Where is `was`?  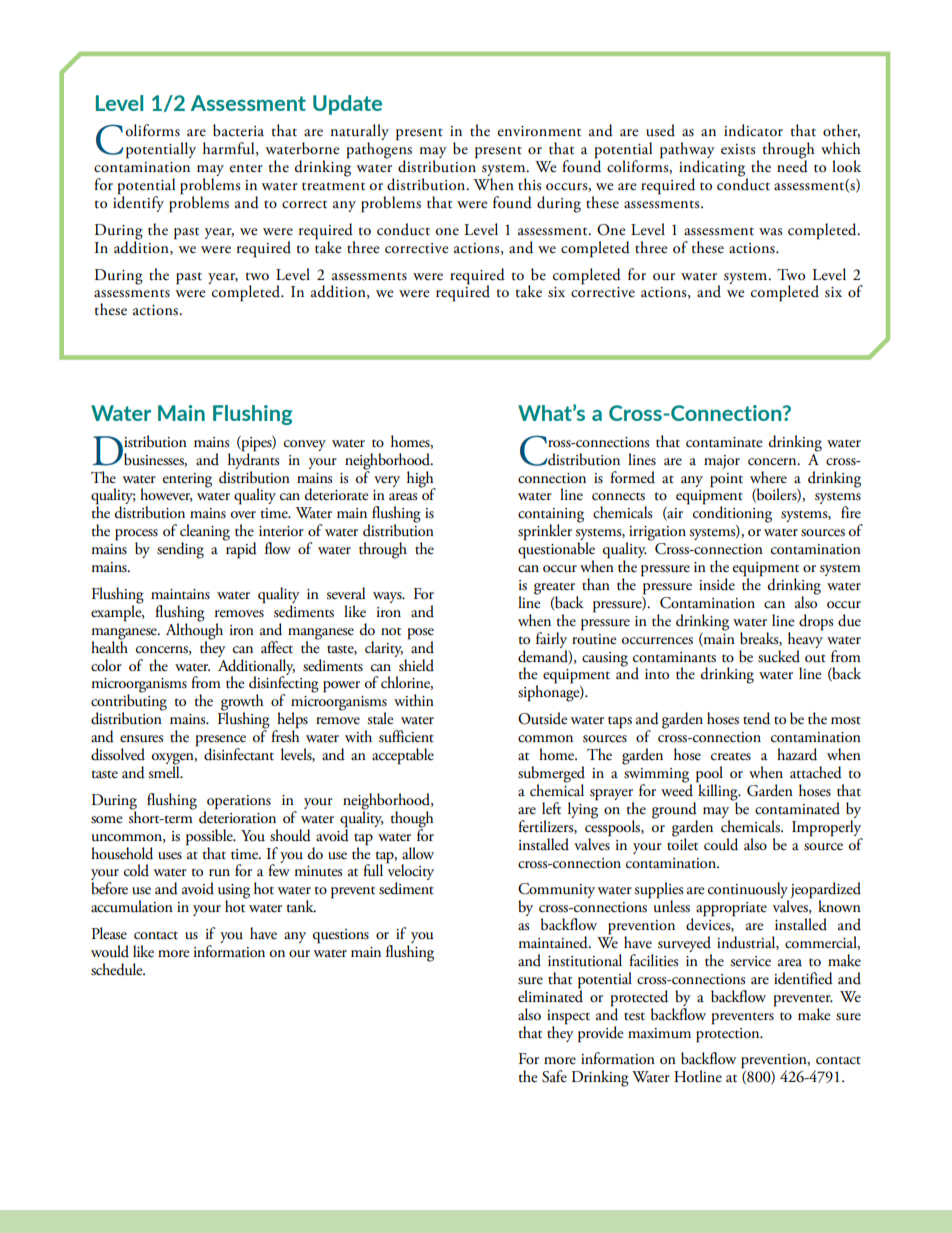
was is located at coordinates (770, 232).
